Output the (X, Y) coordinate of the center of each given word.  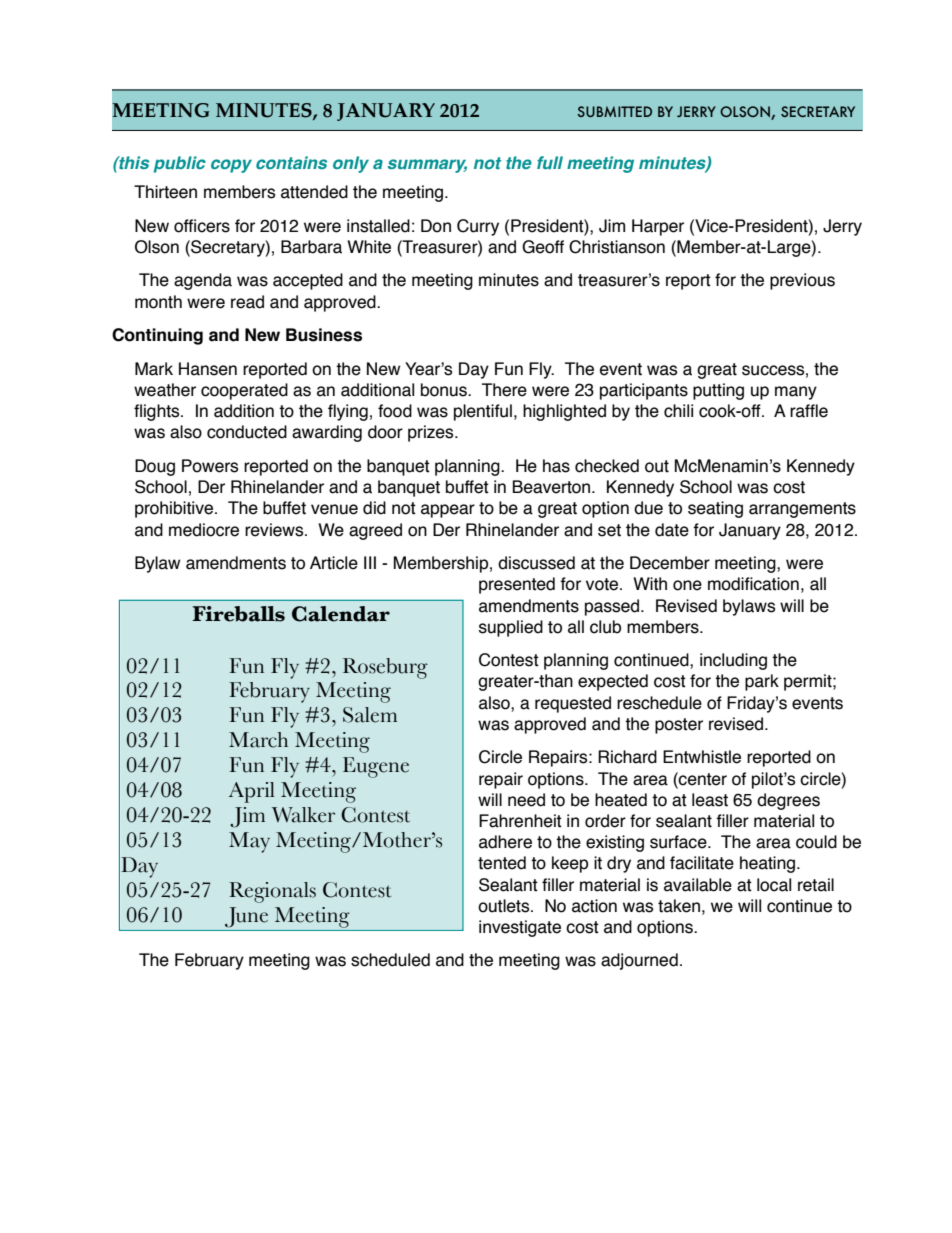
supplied (511, 628)
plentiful (483, 412)
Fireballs (238, 614)
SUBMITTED (614, 111)
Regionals (272, 892)
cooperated (244, 391)
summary (427, 166)
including (733, 661)
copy (231, 166)
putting (718, 391)
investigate (520, 928)
